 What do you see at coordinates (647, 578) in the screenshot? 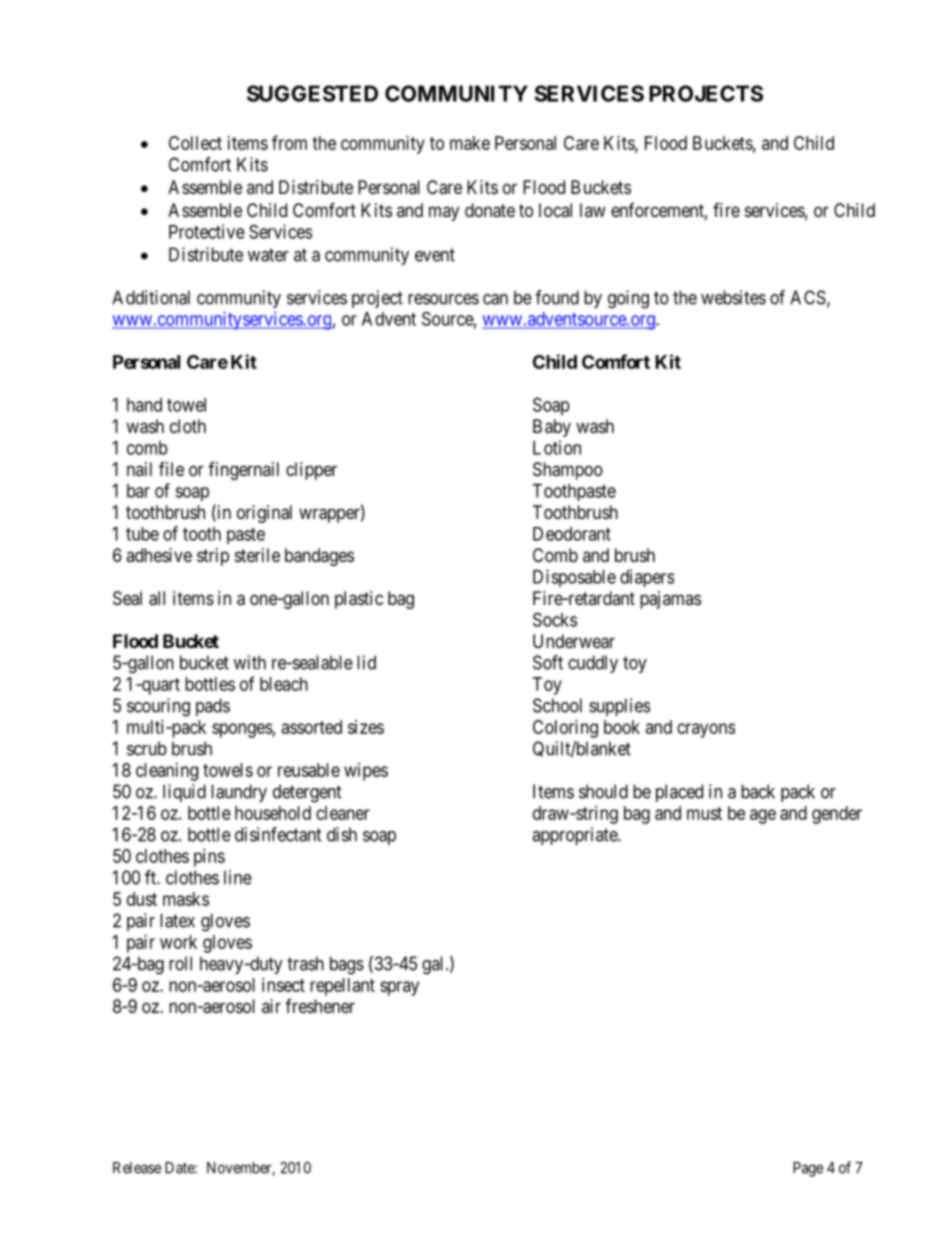
I see `diapers` at bounding box center [647, 578].
